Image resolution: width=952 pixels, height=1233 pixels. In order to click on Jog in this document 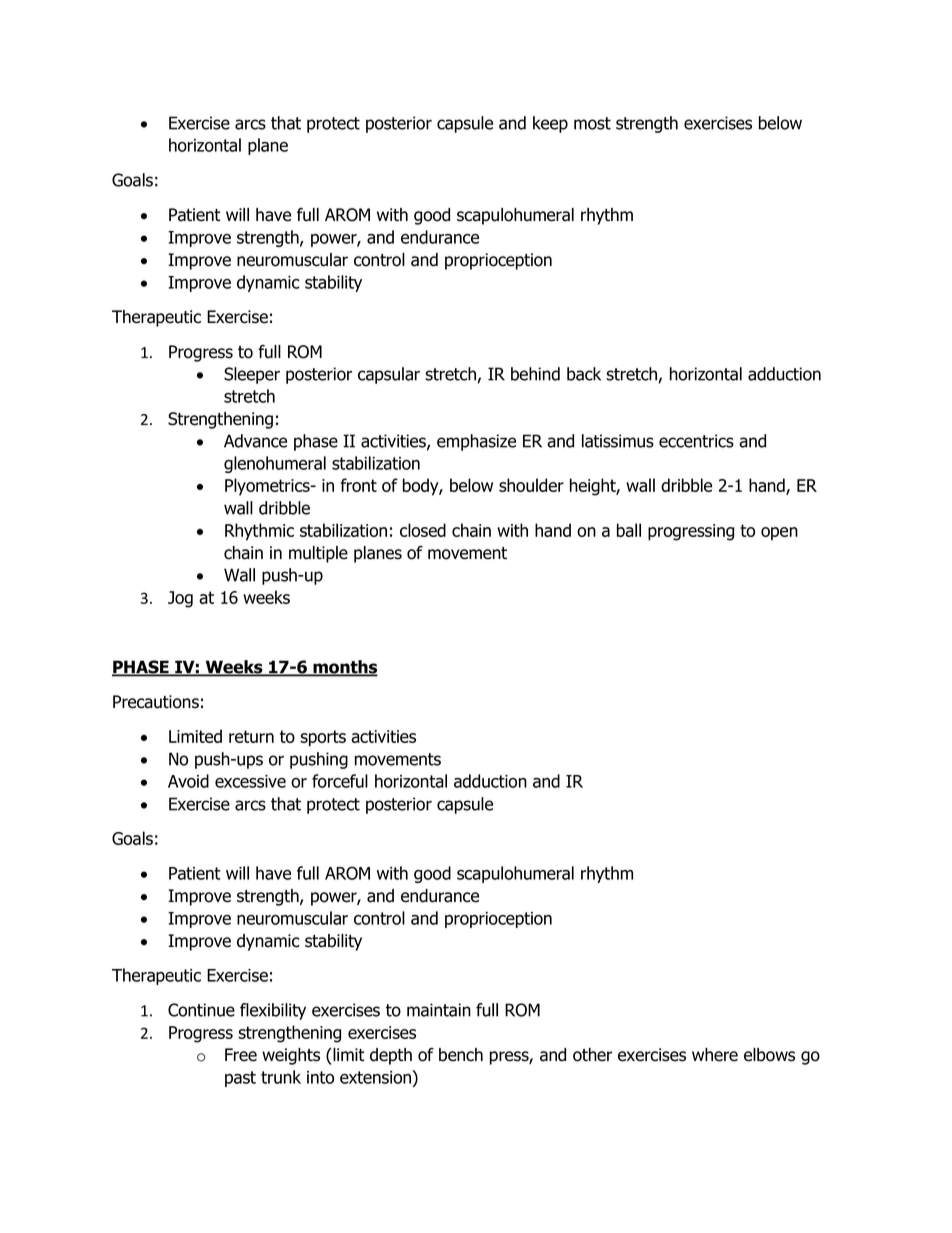, I will do `click(180, 599)`.
